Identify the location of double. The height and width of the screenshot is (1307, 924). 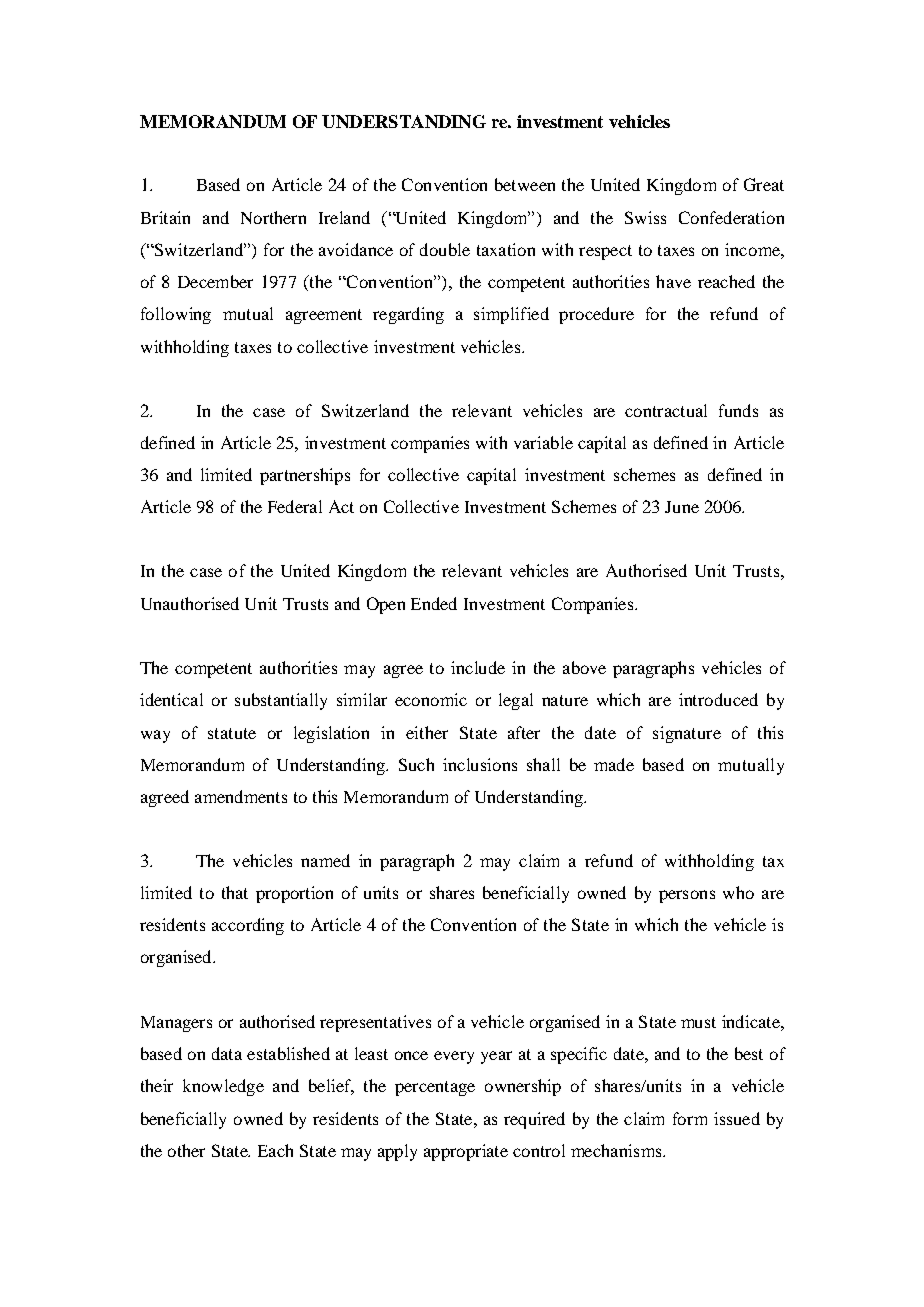
(445, 249).
